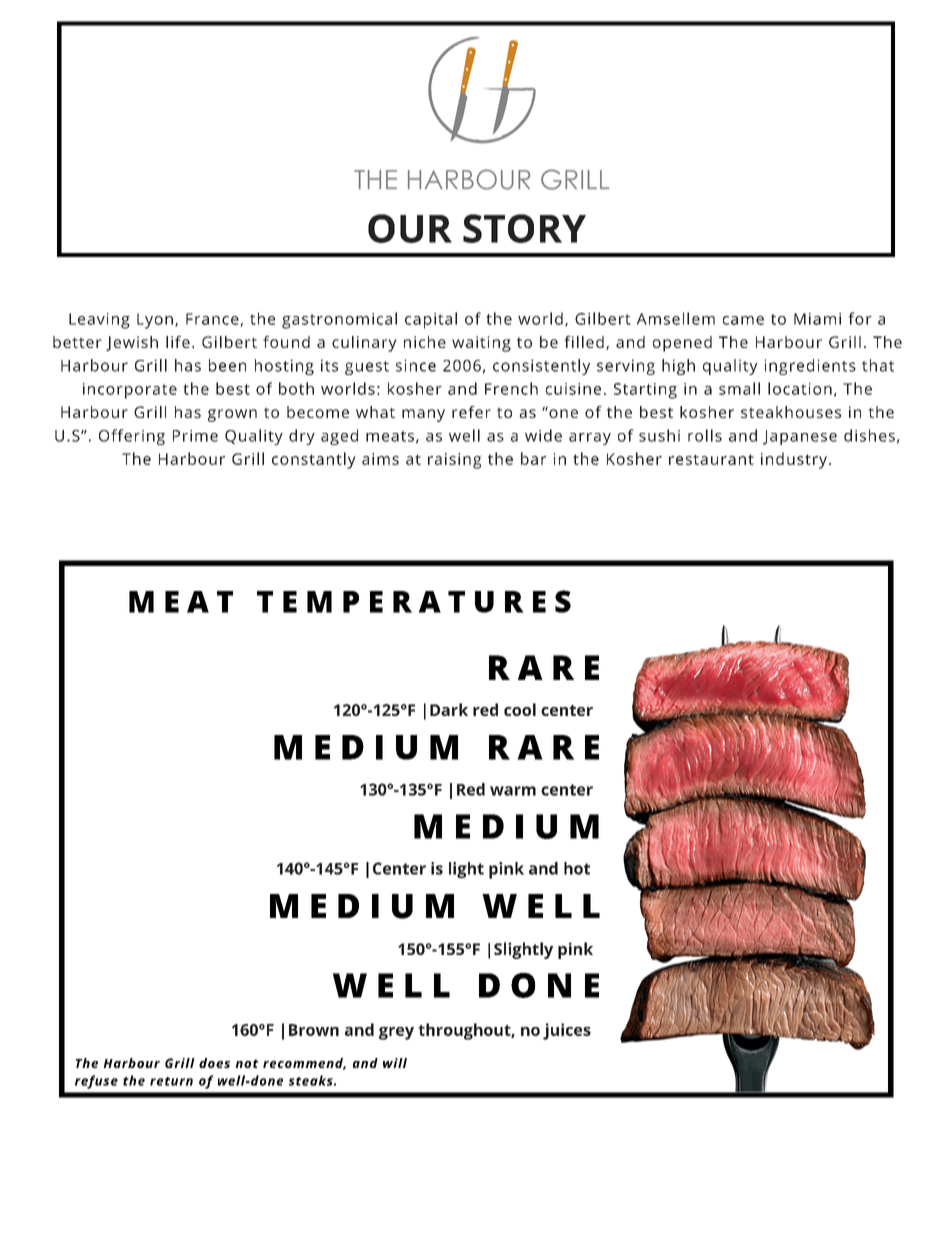 The height and width of the image is (1233, 952). What do you see at coordinates (577, 868) in the image?
I see `hot` at bounding box center [577, 868].
